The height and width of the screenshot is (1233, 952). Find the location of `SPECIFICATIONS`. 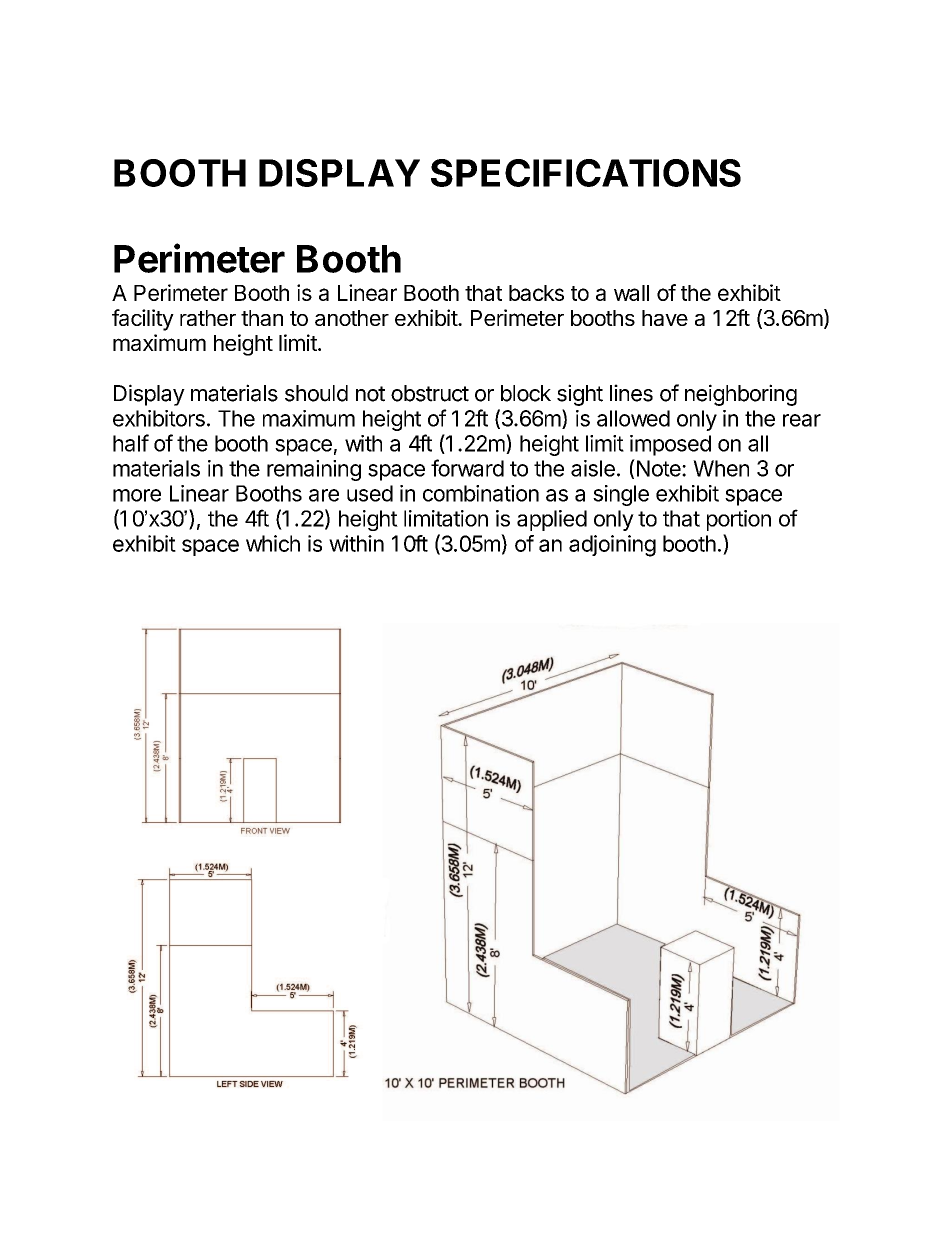

SPECIFICATIONS is located at coordinates (586, 173).
